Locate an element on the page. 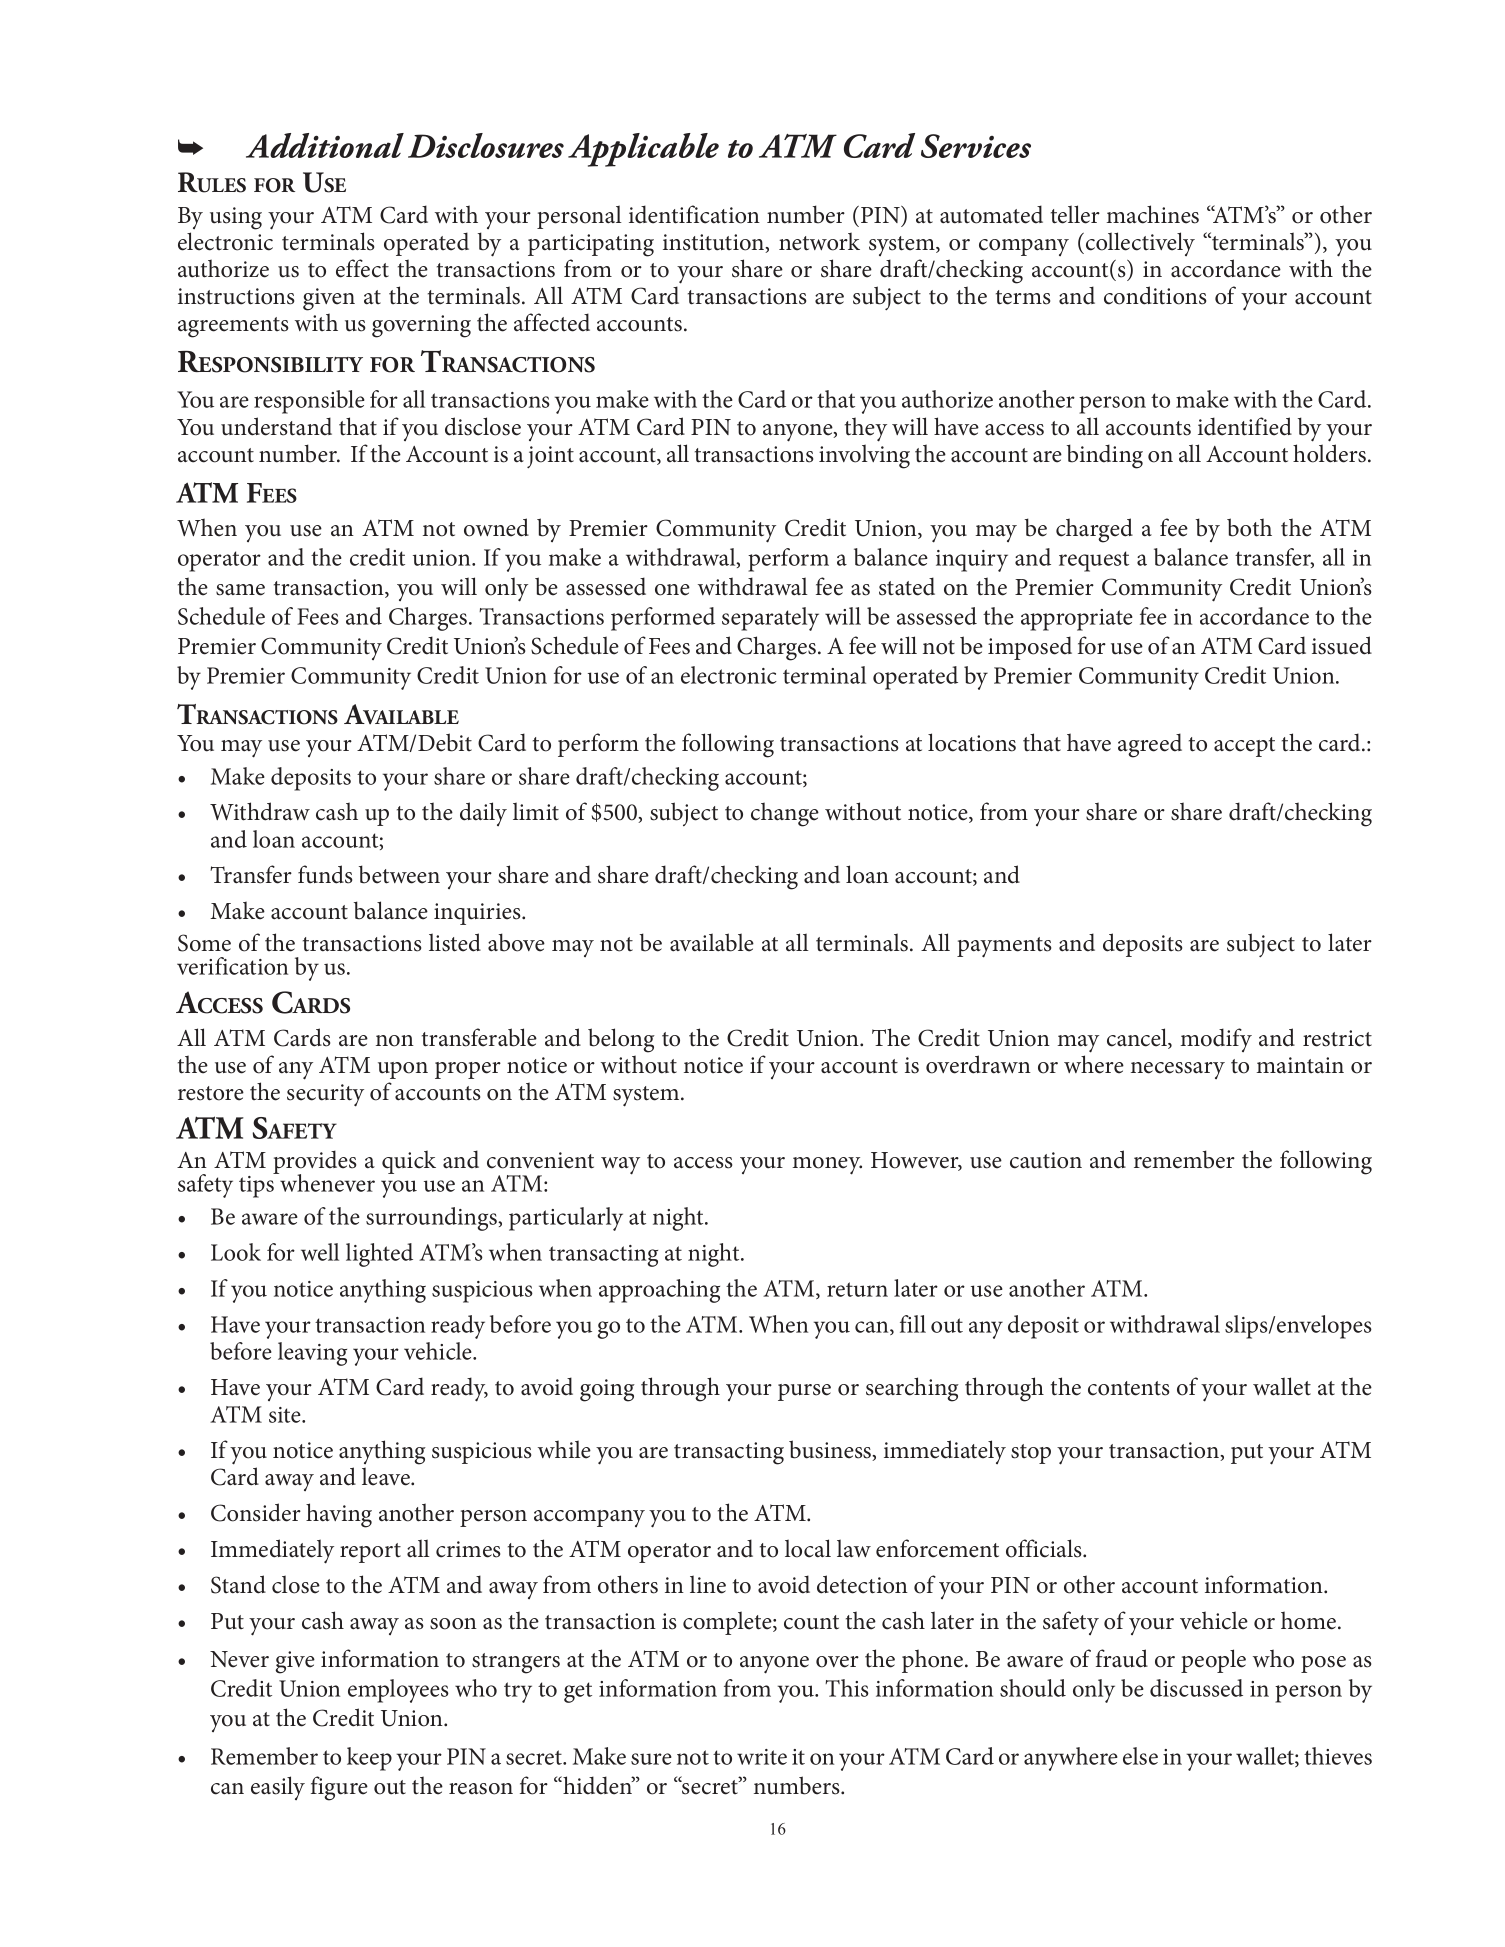 The image size is (1505, 1947). network is located at coordinates (819, 241).
